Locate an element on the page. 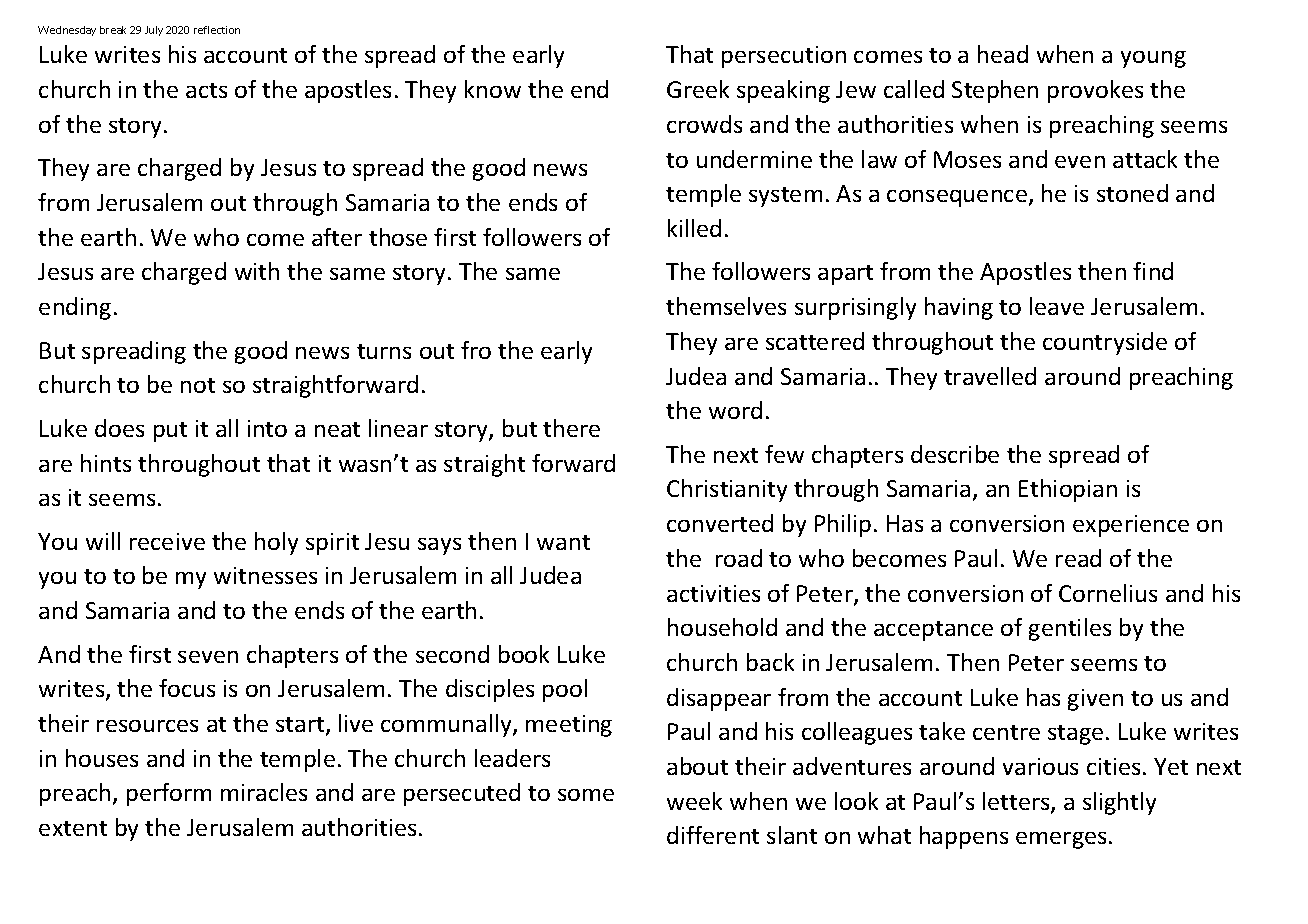  letters is located at coordinates (1017, 802).
